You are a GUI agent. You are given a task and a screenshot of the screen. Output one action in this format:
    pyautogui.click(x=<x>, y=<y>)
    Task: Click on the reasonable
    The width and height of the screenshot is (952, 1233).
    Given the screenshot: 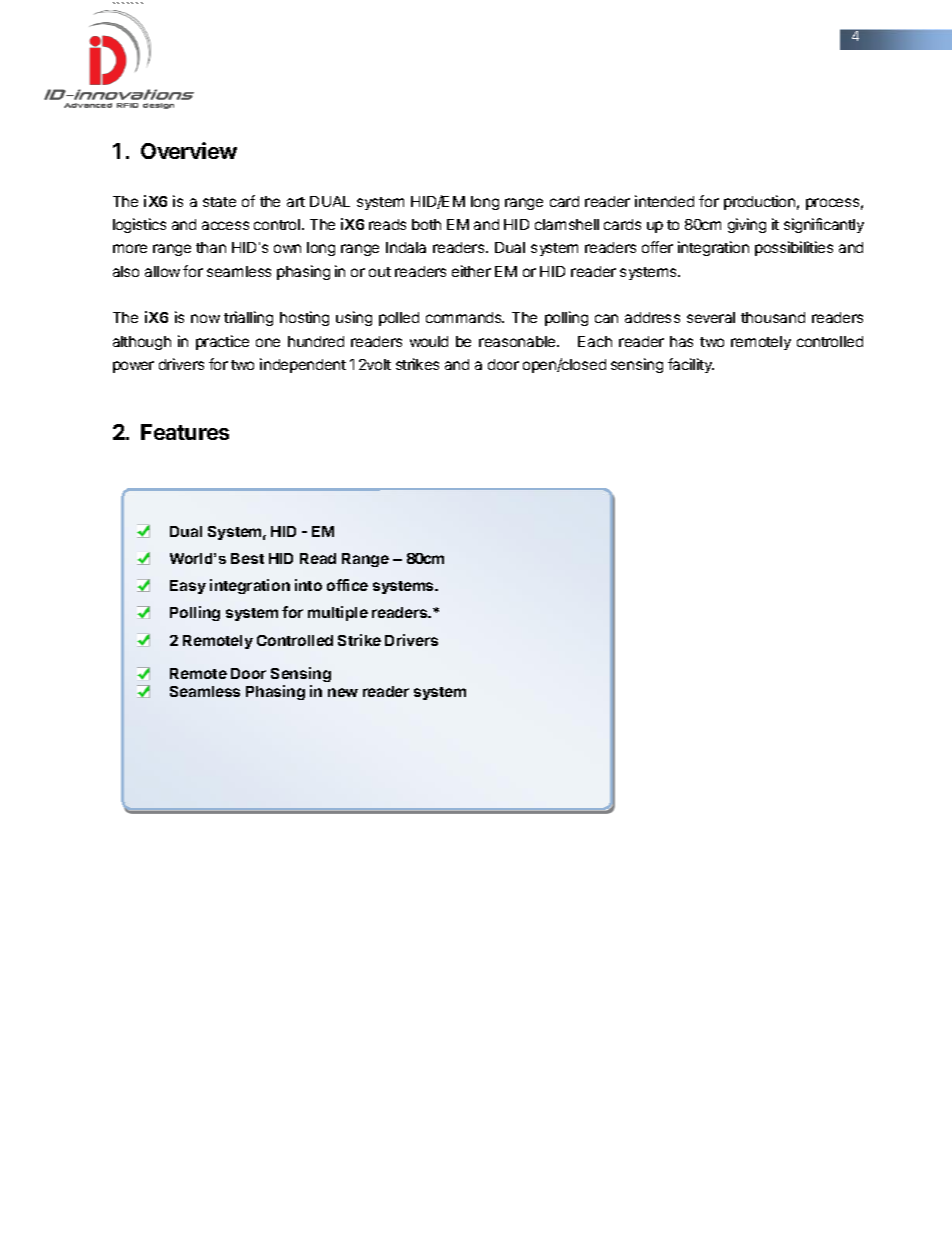 What is the action you would take?
    pyautogui.click(x=518, y=341)
